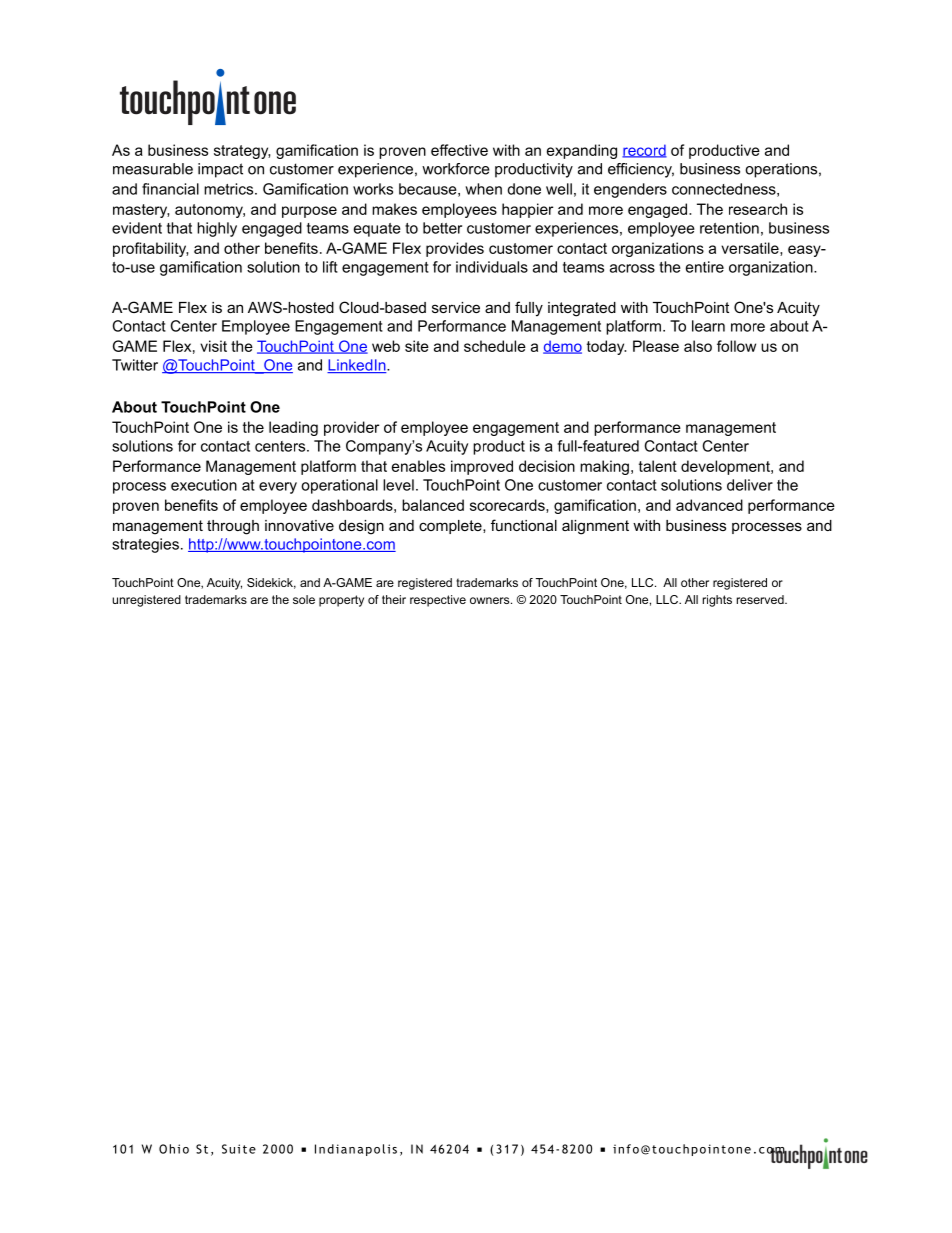 The width and height of the screenshot is (952, 1233). Describe the element at coordinates (394, 599) in the screenshot. I see `their` at that location.
